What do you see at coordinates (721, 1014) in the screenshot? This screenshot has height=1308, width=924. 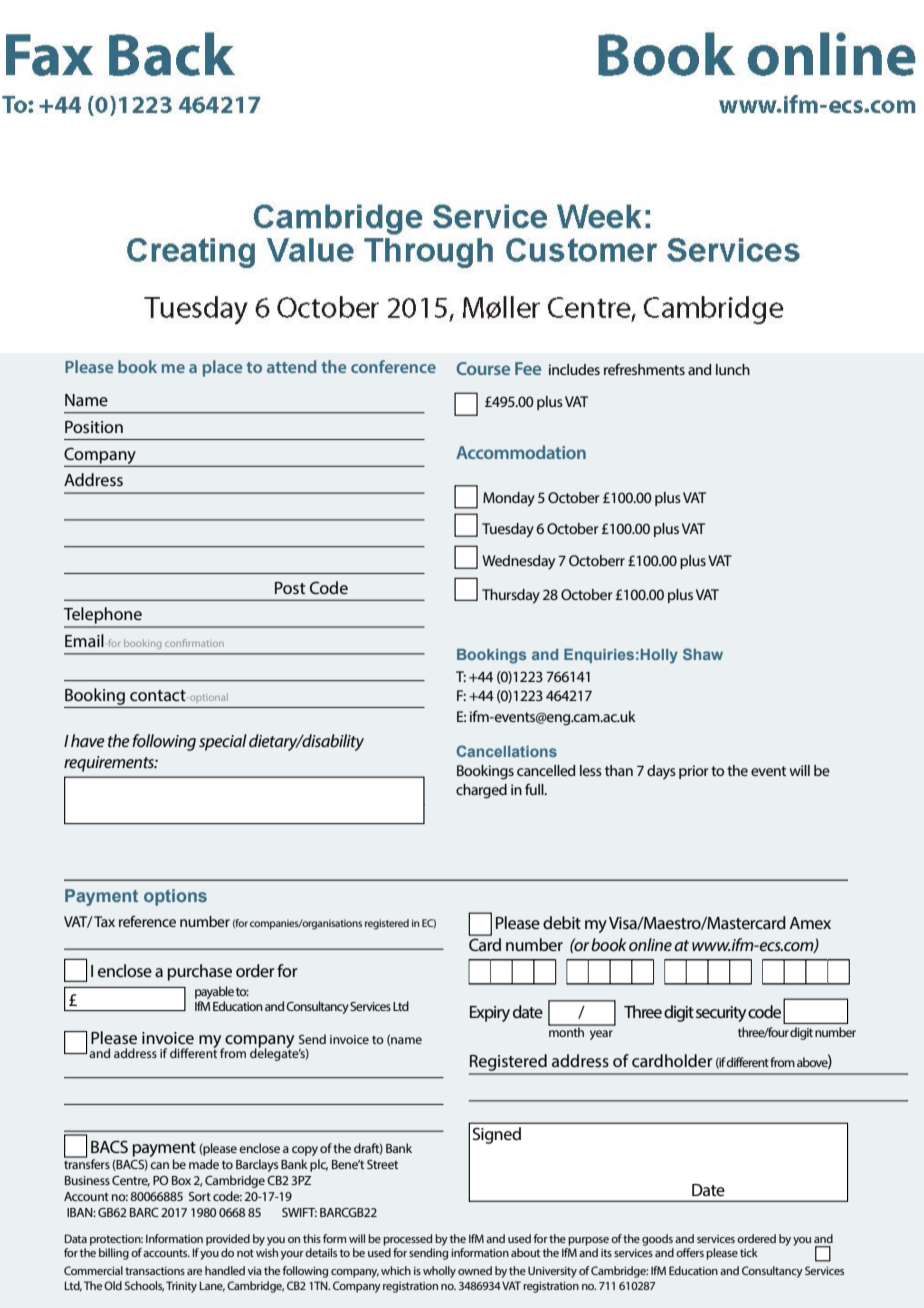 I see `security` at bounding box center [721, 1014].
